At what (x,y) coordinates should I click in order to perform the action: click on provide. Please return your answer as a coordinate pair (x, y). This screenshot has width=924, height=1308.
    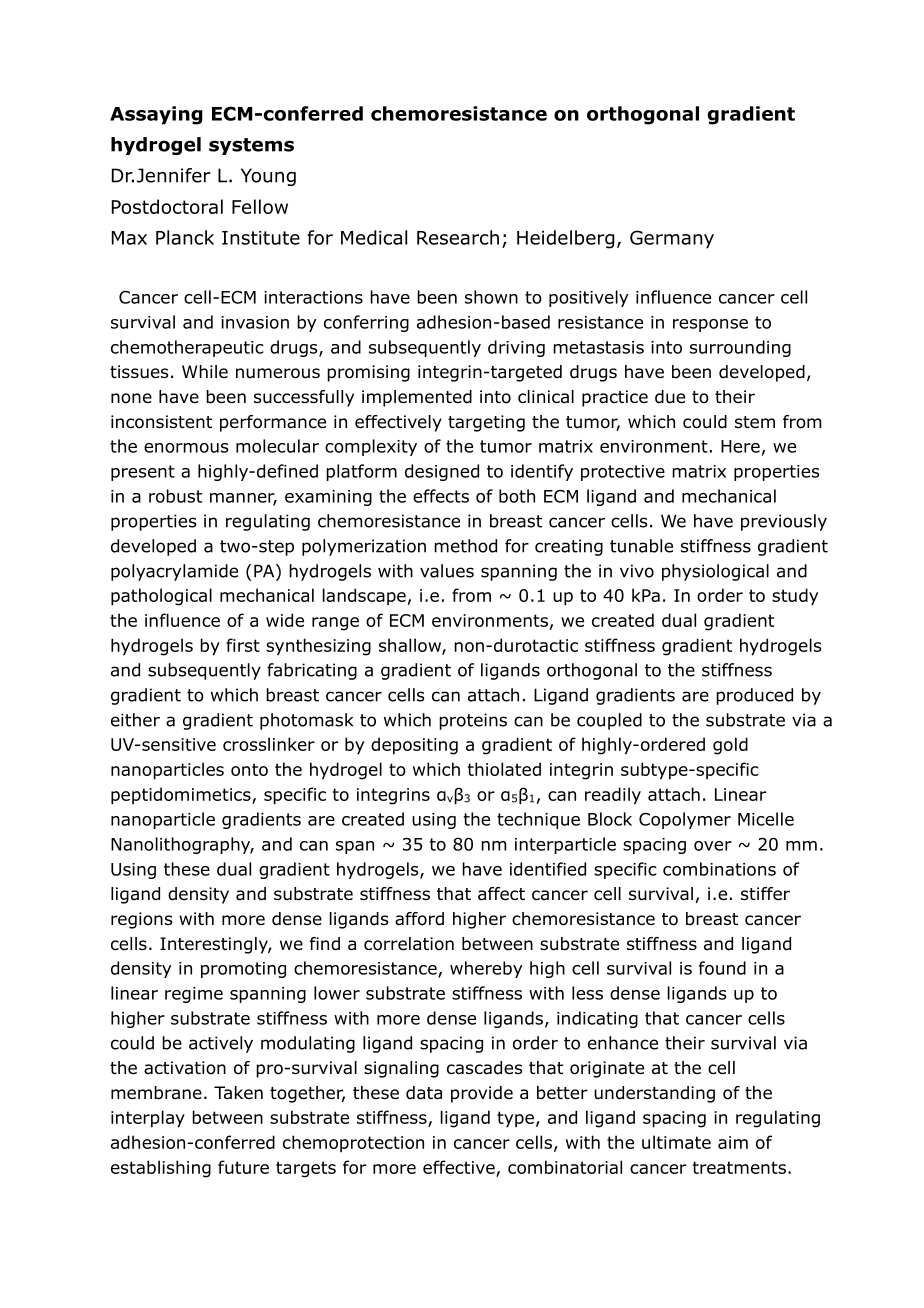
    Looking at the image, I should click on (482, 1094).
